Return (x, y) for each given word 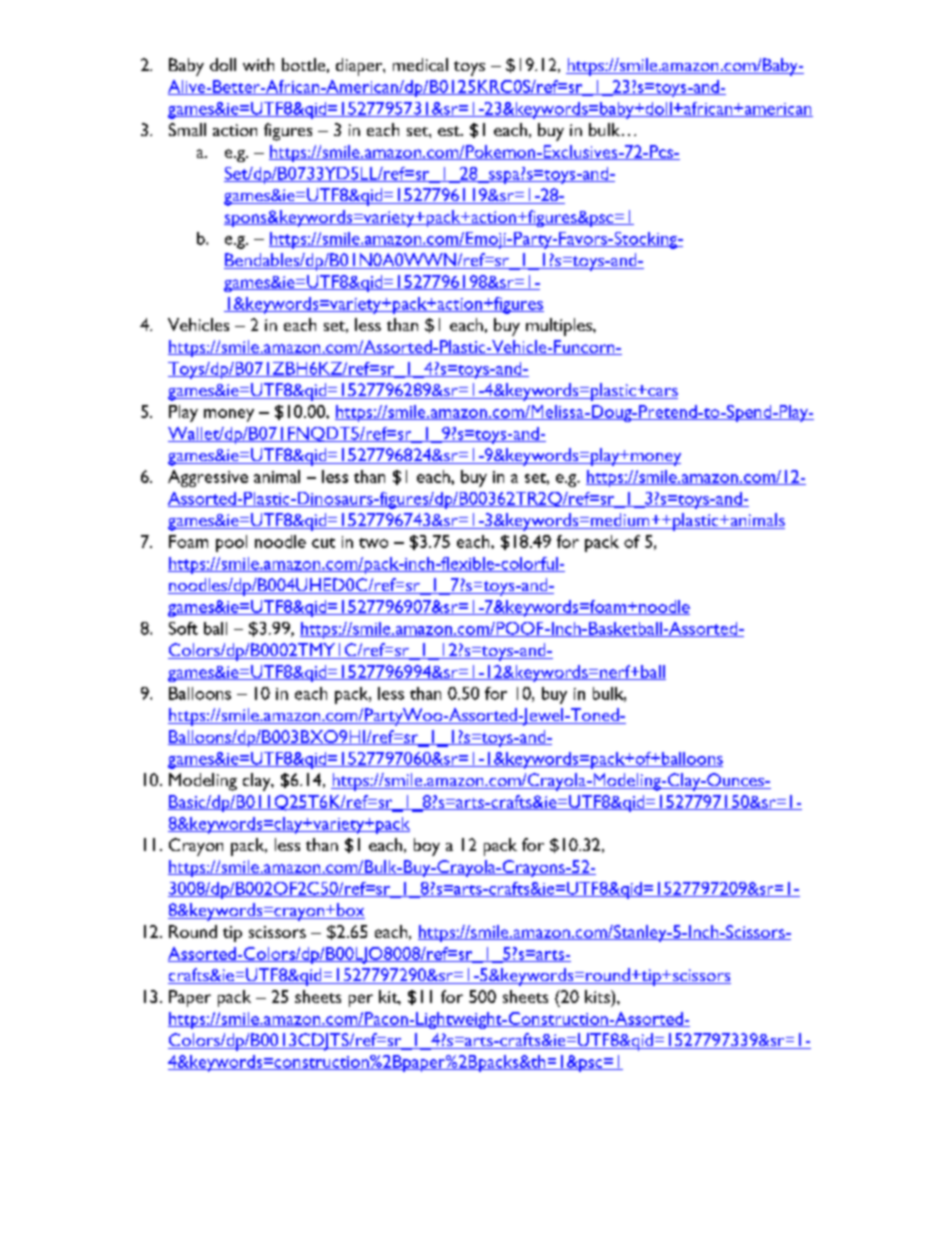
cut (323, 543)
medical (420, 64)
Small (187, 129)
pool (231, 543)
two (373, 543)
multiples (560, 327)
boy (427, 847)
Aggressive (208, 478)
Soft (183, 628)
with (258, 64)
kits (598, 996)
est (450, 131)
